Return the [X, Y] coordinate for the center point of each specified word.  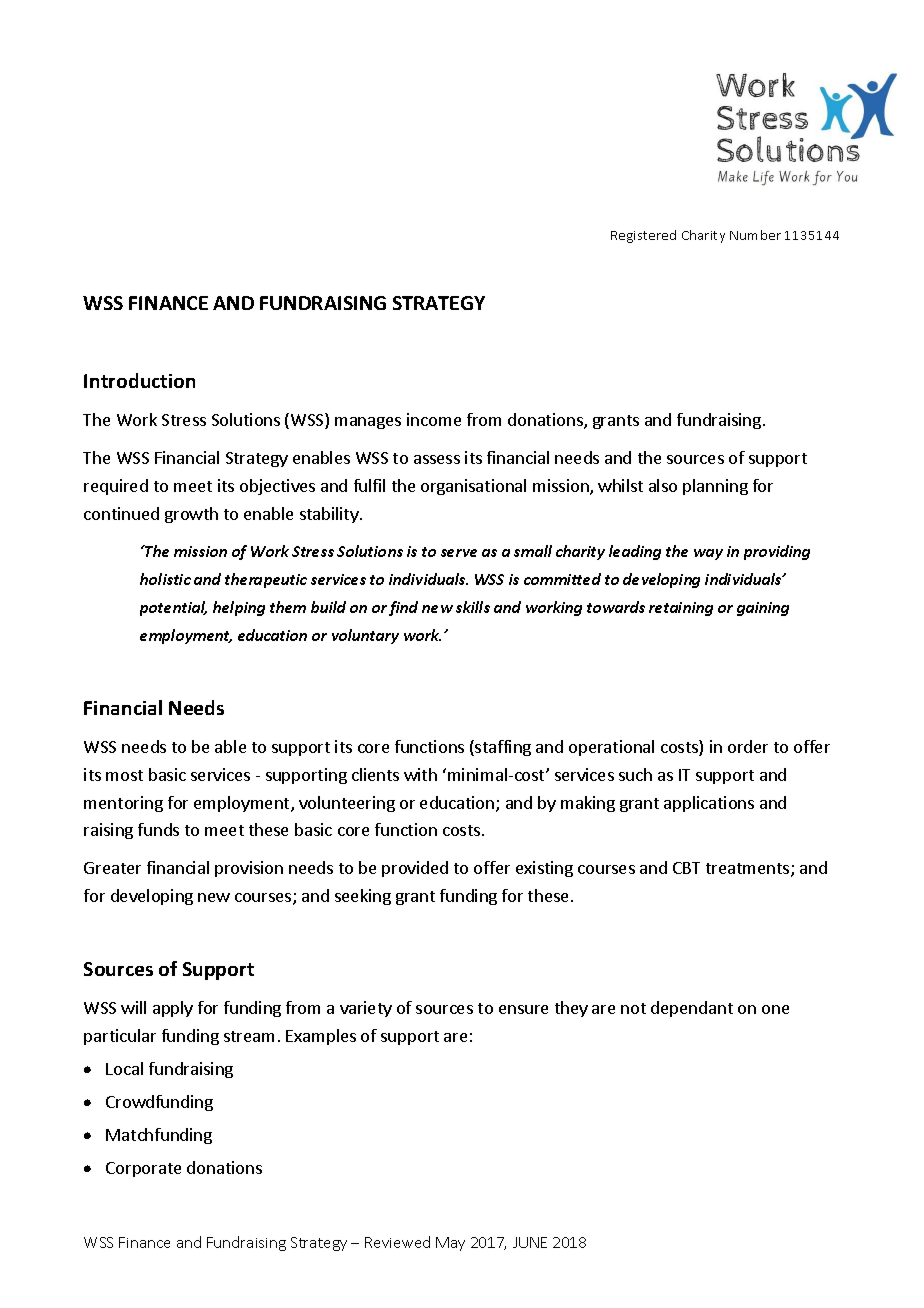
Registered [643, 236]
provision [249, 869]
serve [459, 553]
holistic [165, 579]
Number [755, 235]
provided [415, 869]
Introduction [139, 380]
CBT [686, 868]
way [708, 554]
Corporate [143, 1169]
